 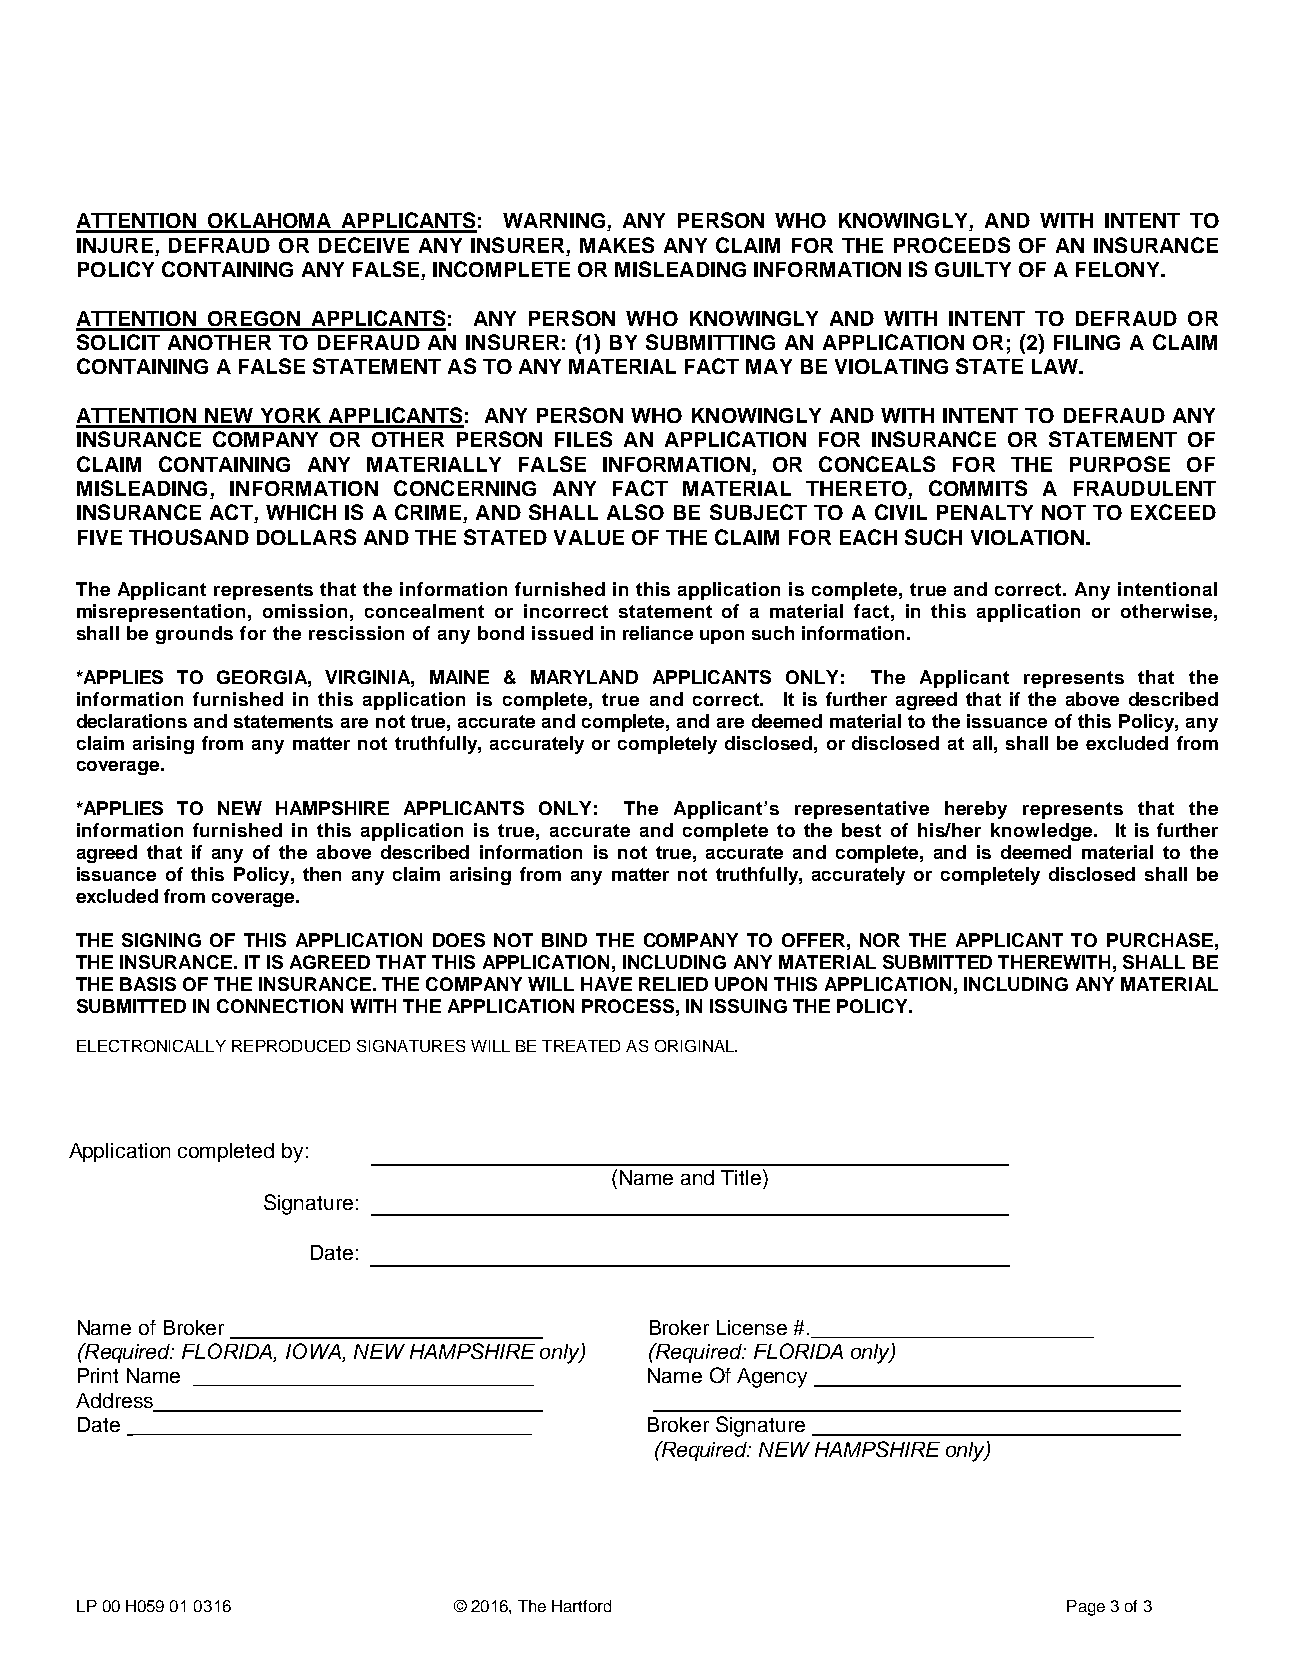 I want to click on GUILTY, so click(x=973, y=269).
